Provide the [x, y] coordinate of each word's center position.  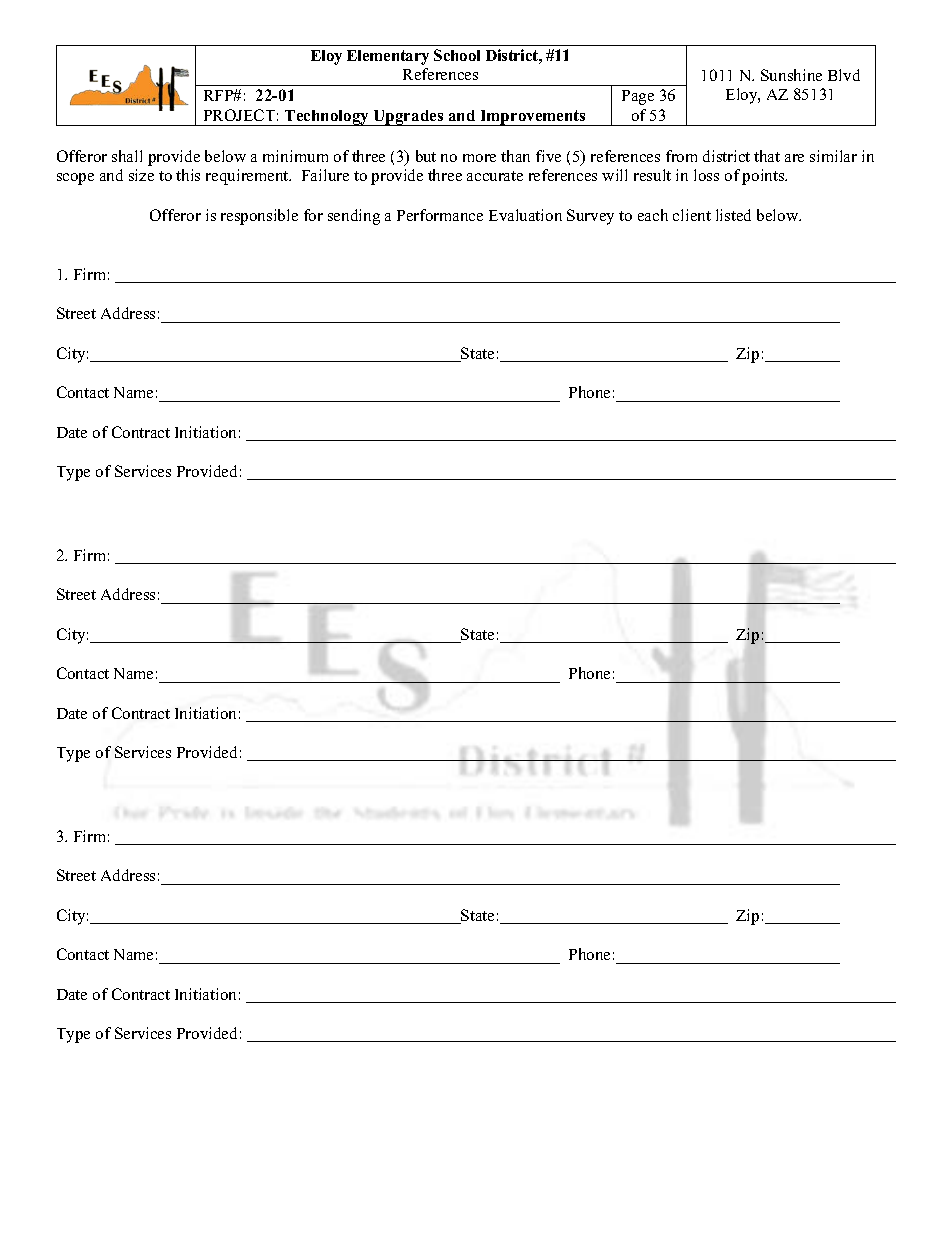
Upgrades [409, 118]
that [767, 156]
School [457, 55]
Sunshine [791, 75]
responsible [259, 217]
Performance [440, 215]
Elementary [388, 57]
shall [127, 156]
